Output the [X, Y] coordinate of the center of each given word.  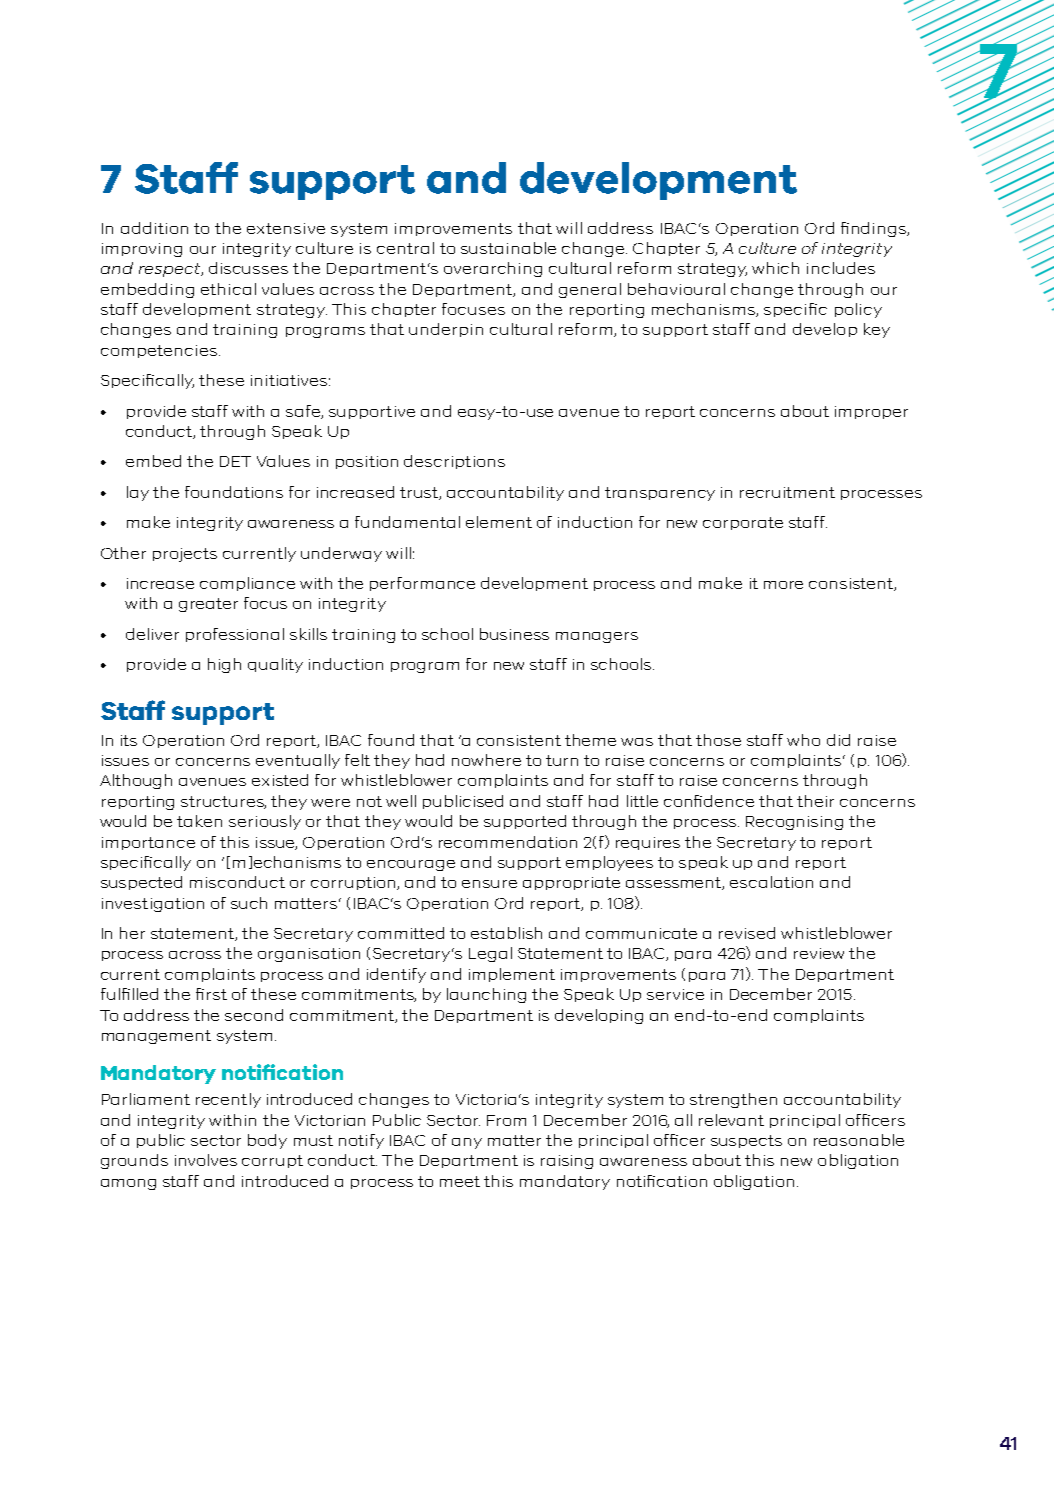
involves [206, 1160]
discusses [248, 268]
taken [199, 821]
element [499, 522]
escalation [771, 882]
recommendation [508, 842]
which [775, 268]
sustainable [508, 248]
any [467, 1143]
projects [185, 555]
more [783, 585]
